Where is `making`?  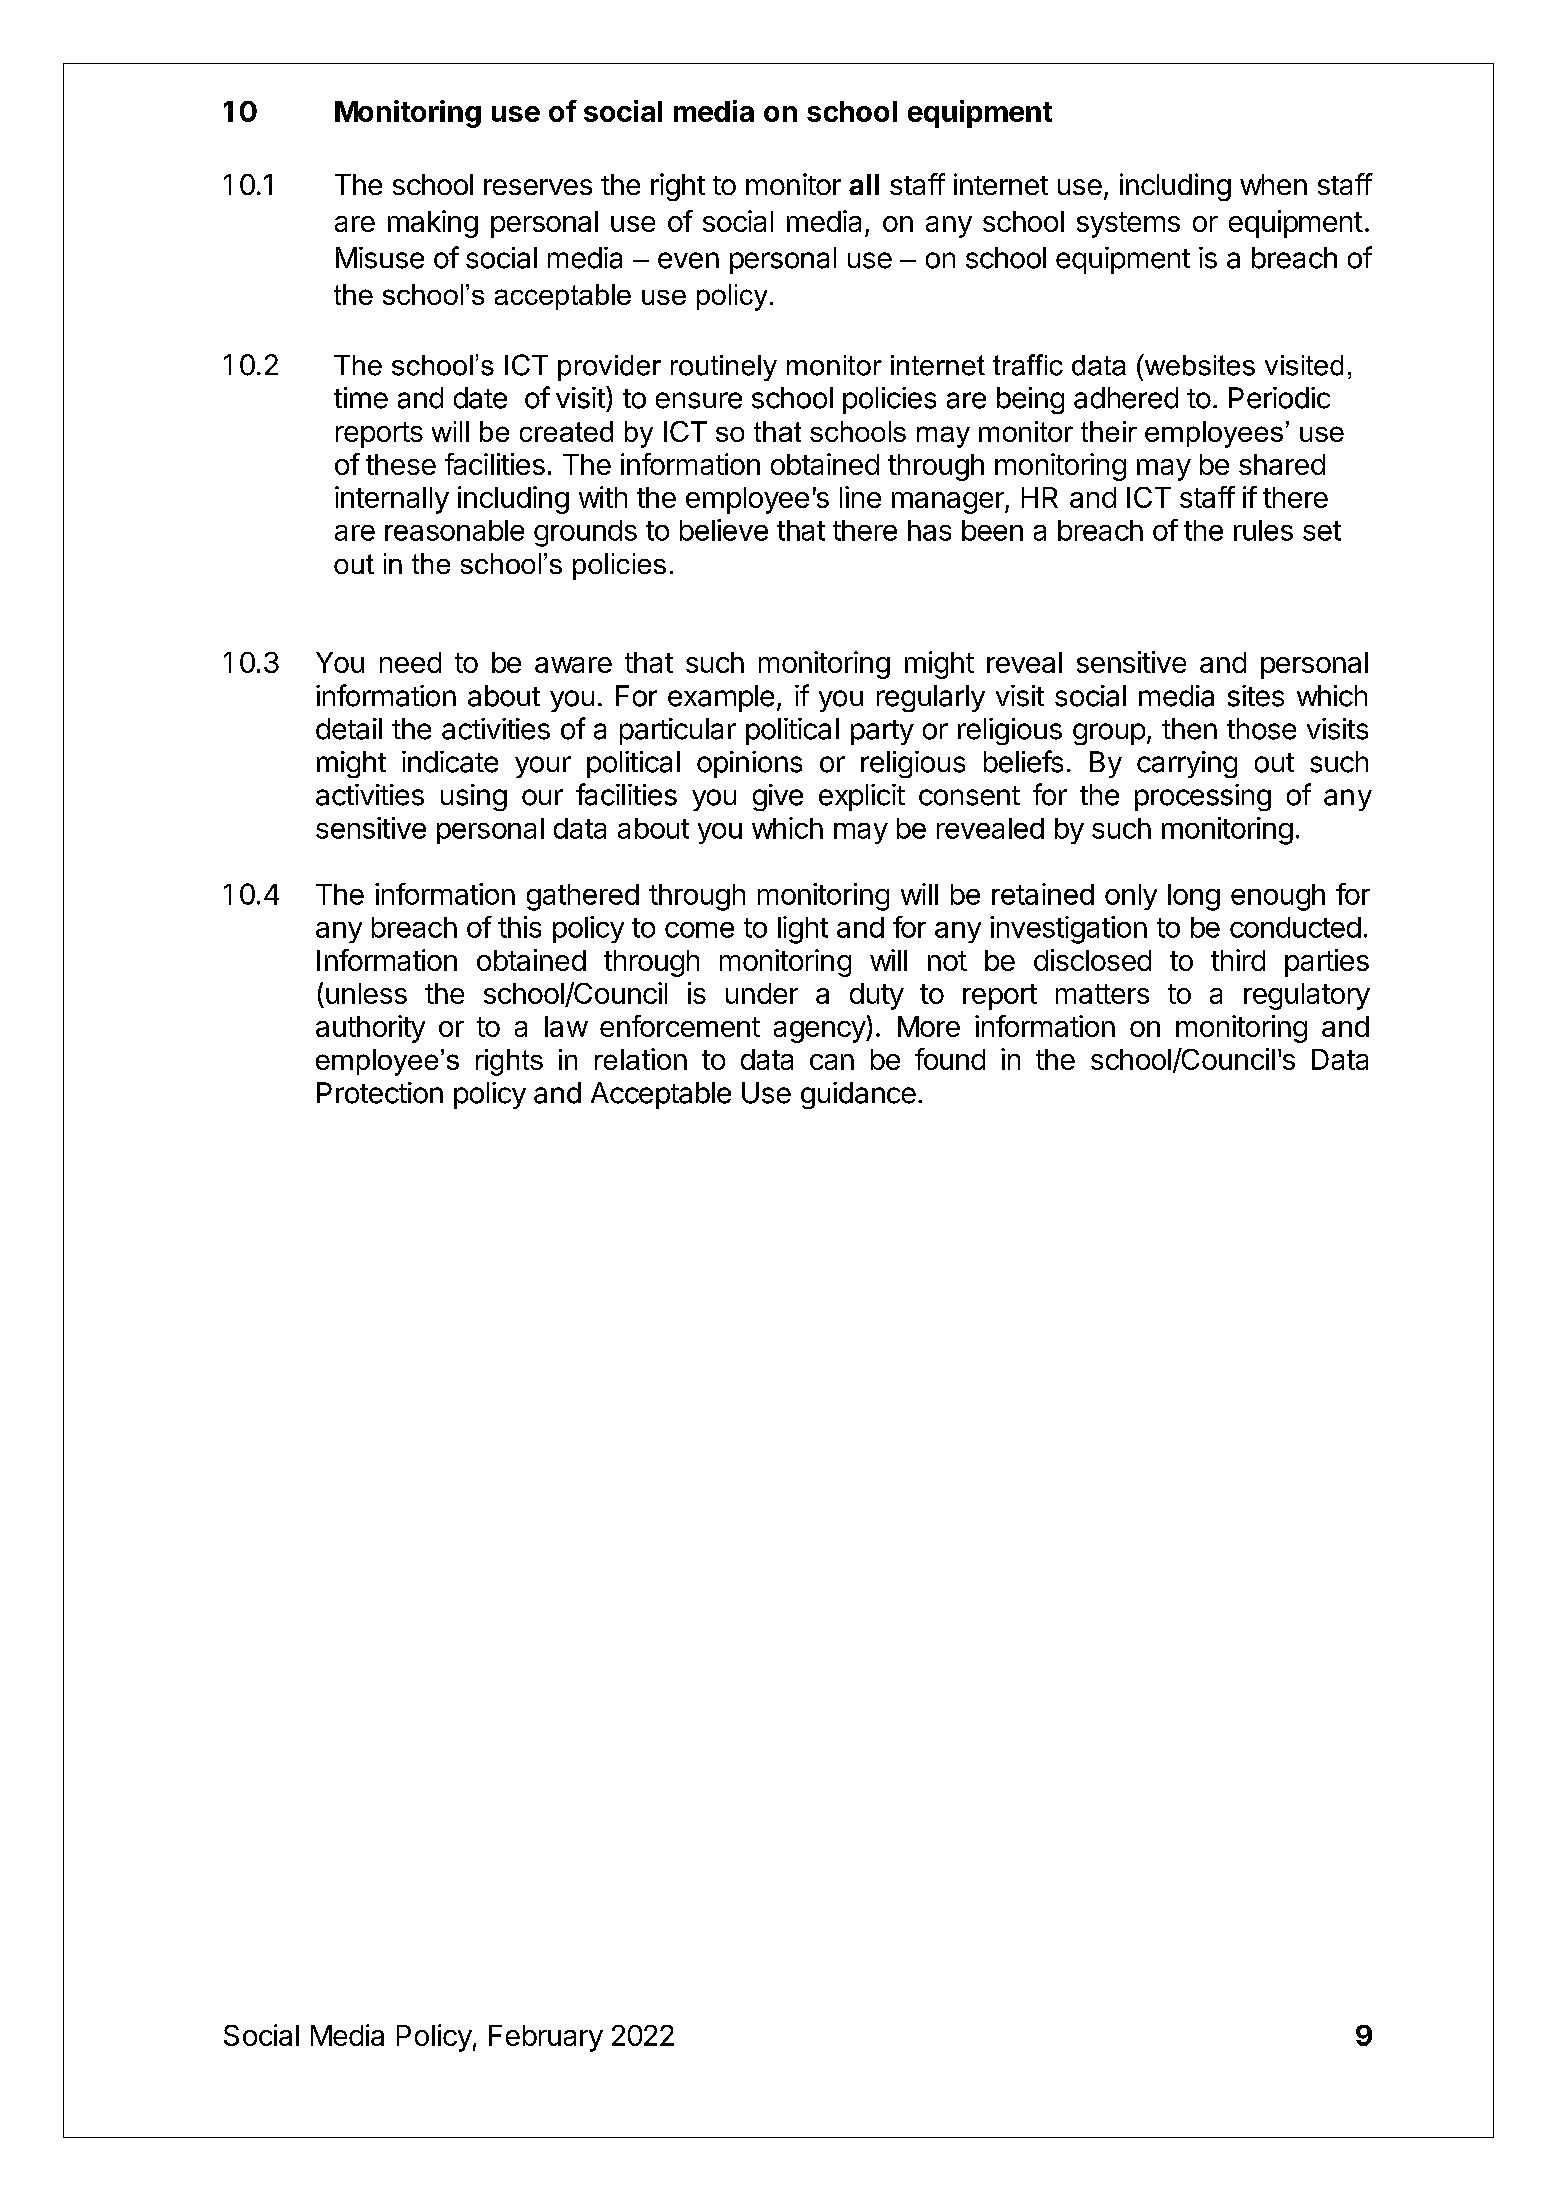
making is located at coordinates (433, 224).
